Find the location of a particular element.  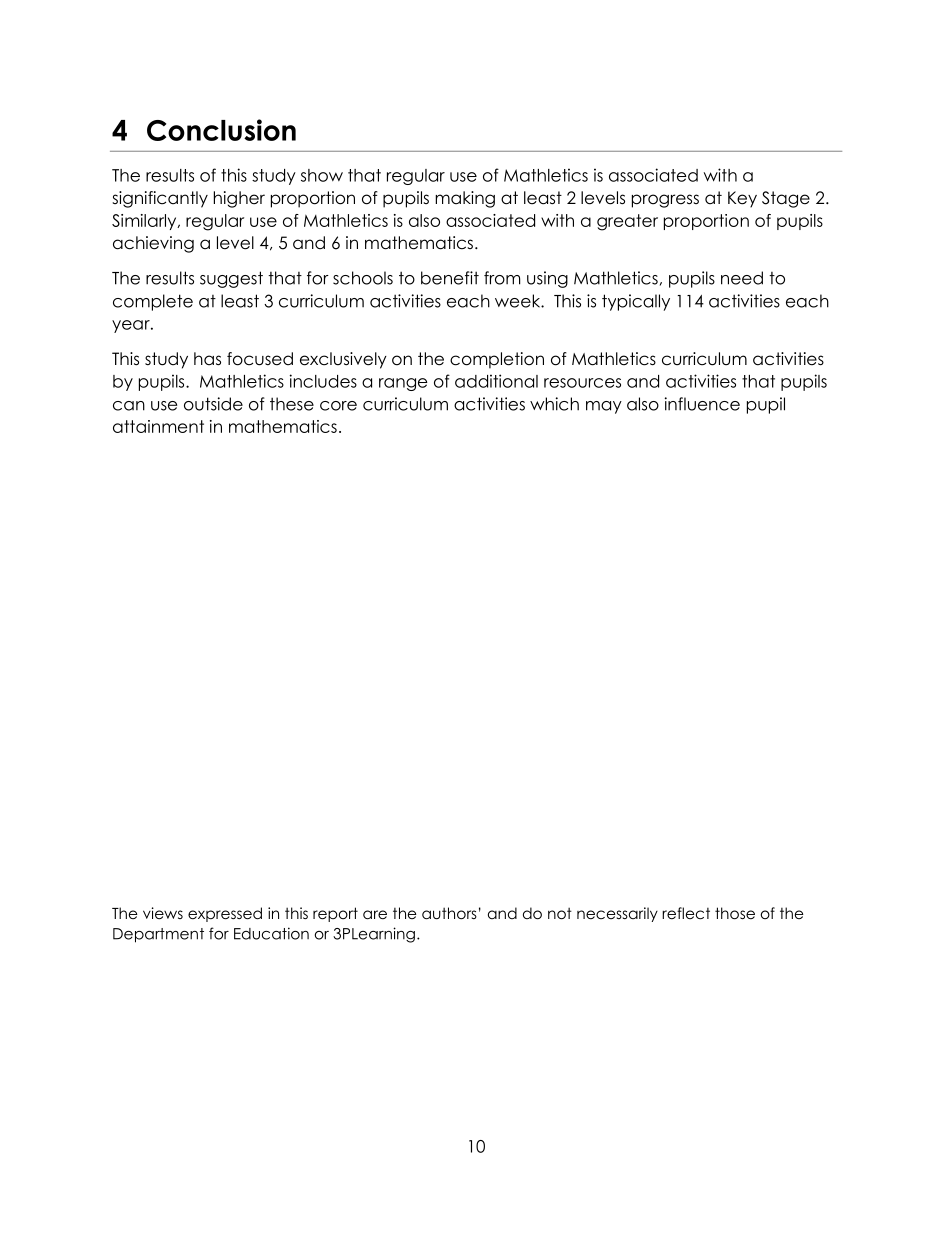

influence is located at coordinates (702, 404).
